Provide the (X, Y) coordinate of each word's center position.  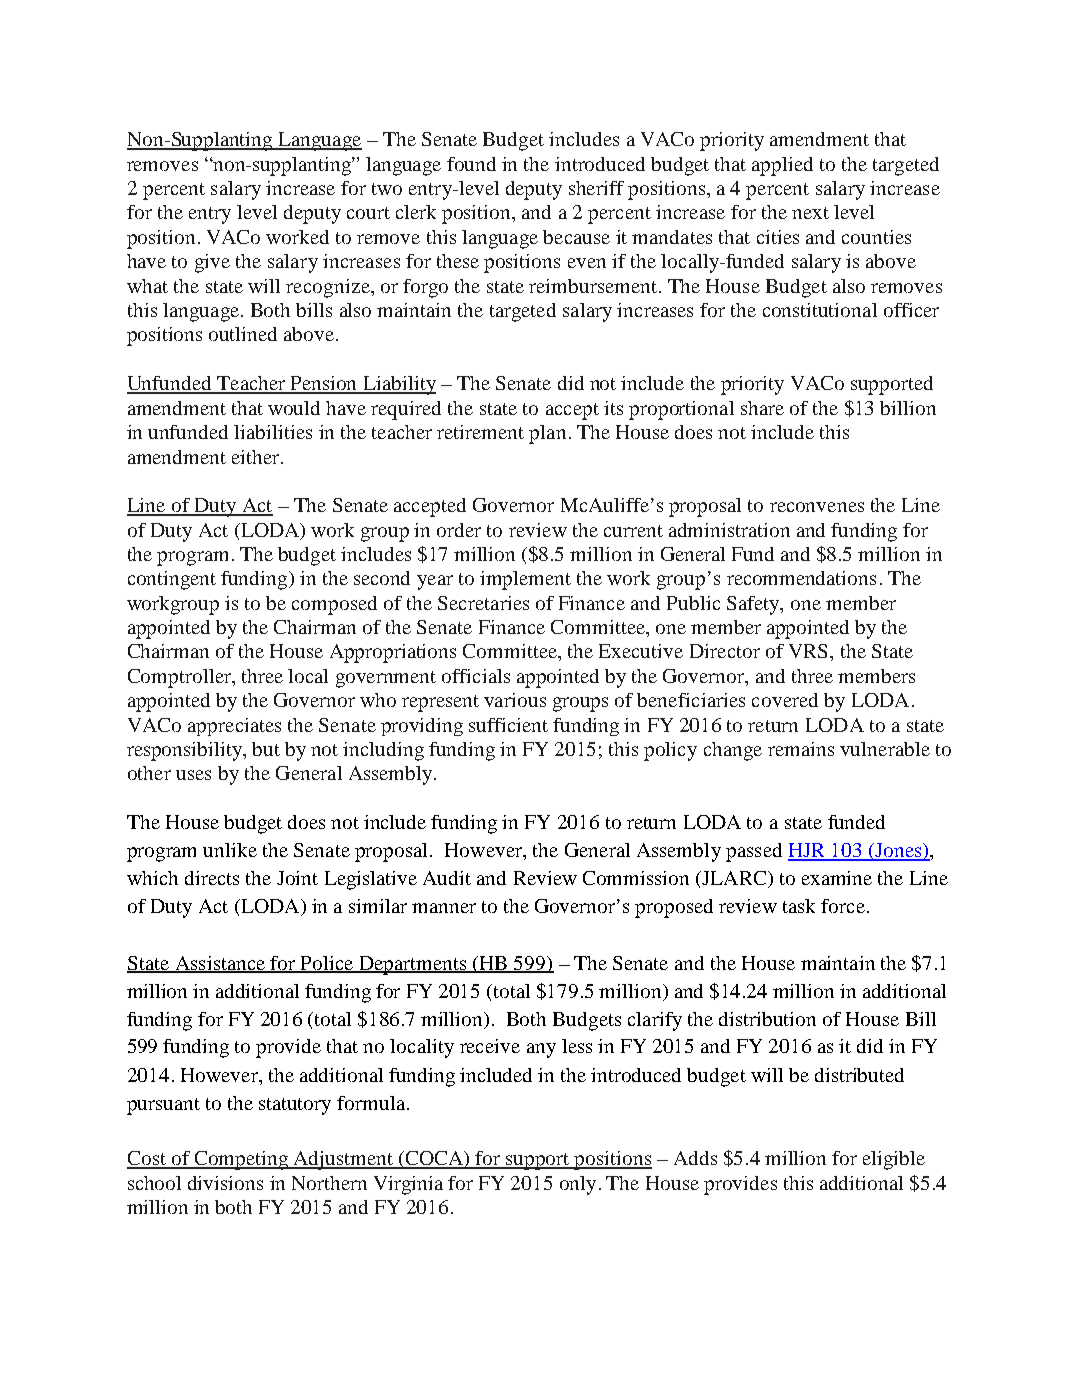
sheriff (596, 188)
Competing (241, 1160)
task (799, 906)
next (810, 213)
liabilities (273, 432)
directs (212, 878)
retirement (480, 432)
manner (444, 908)
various (515, 700)
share (762, 408)
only (578, 1185)
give (212, 263)
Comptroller (180, 678)
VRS (808, 651)
